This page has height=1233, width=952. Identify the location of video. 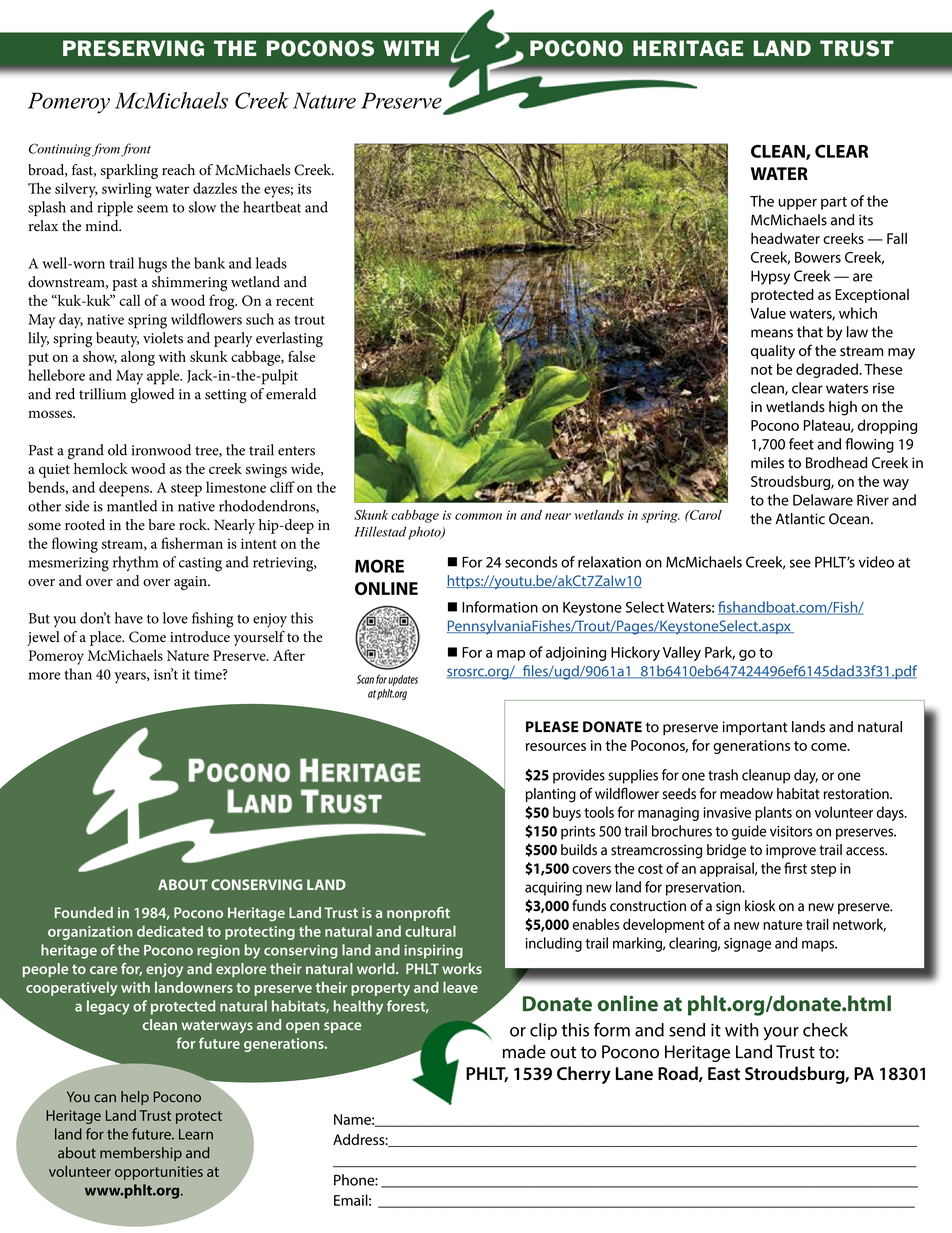
(876, 562).
